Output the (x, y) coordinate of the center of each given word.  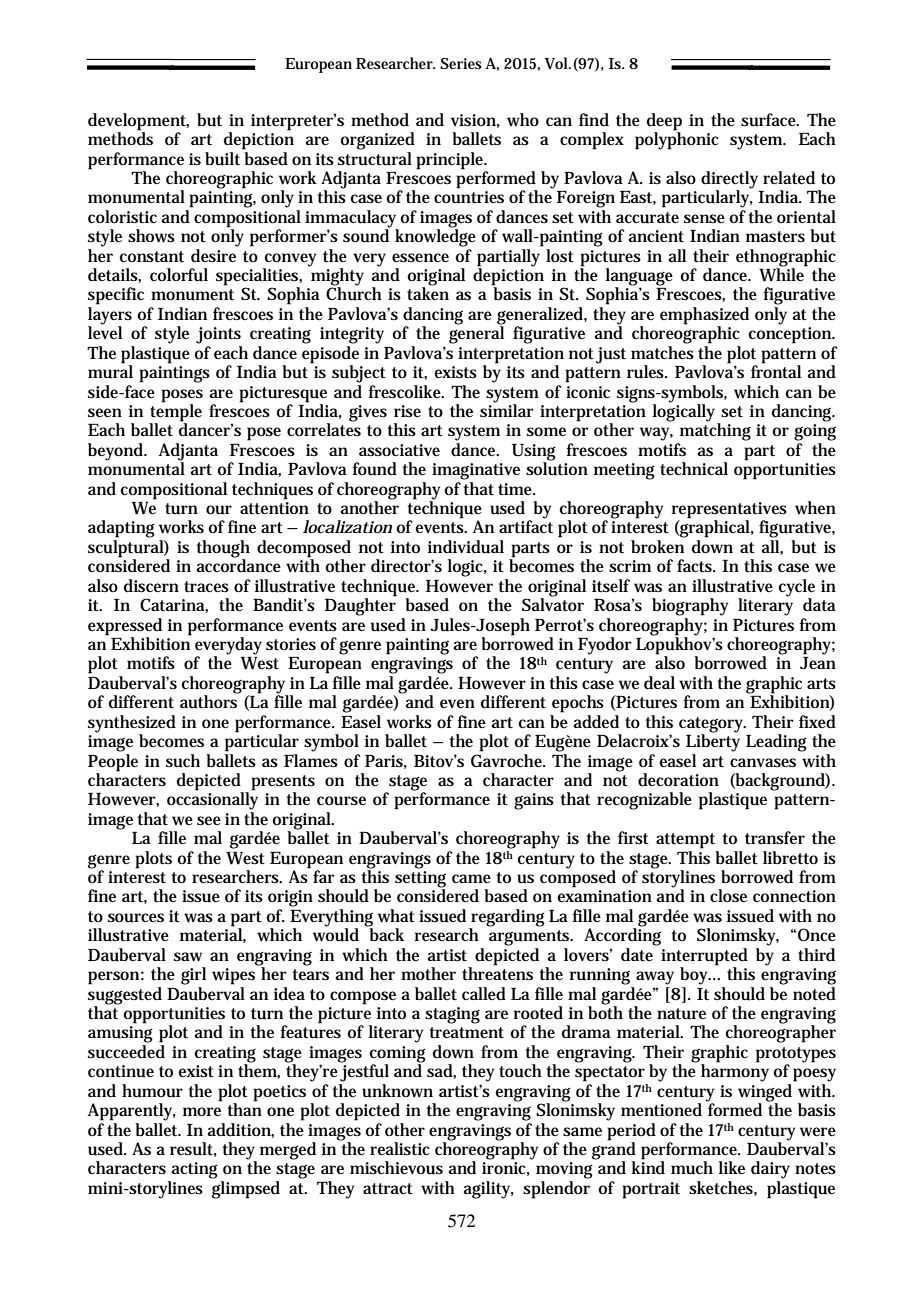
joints (218, 335)
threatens (497, 973)
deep (664, 123)
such (183, 761)
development (138, 123)
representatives (729, 511)
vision (475, 121)
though (223, 550)
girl (193, 976)
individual (466, 547)
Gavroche (508, 759)
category (712, 726)
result (193, 1149)
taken (428, 292)
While (783, 274)
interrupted (704, 957)
